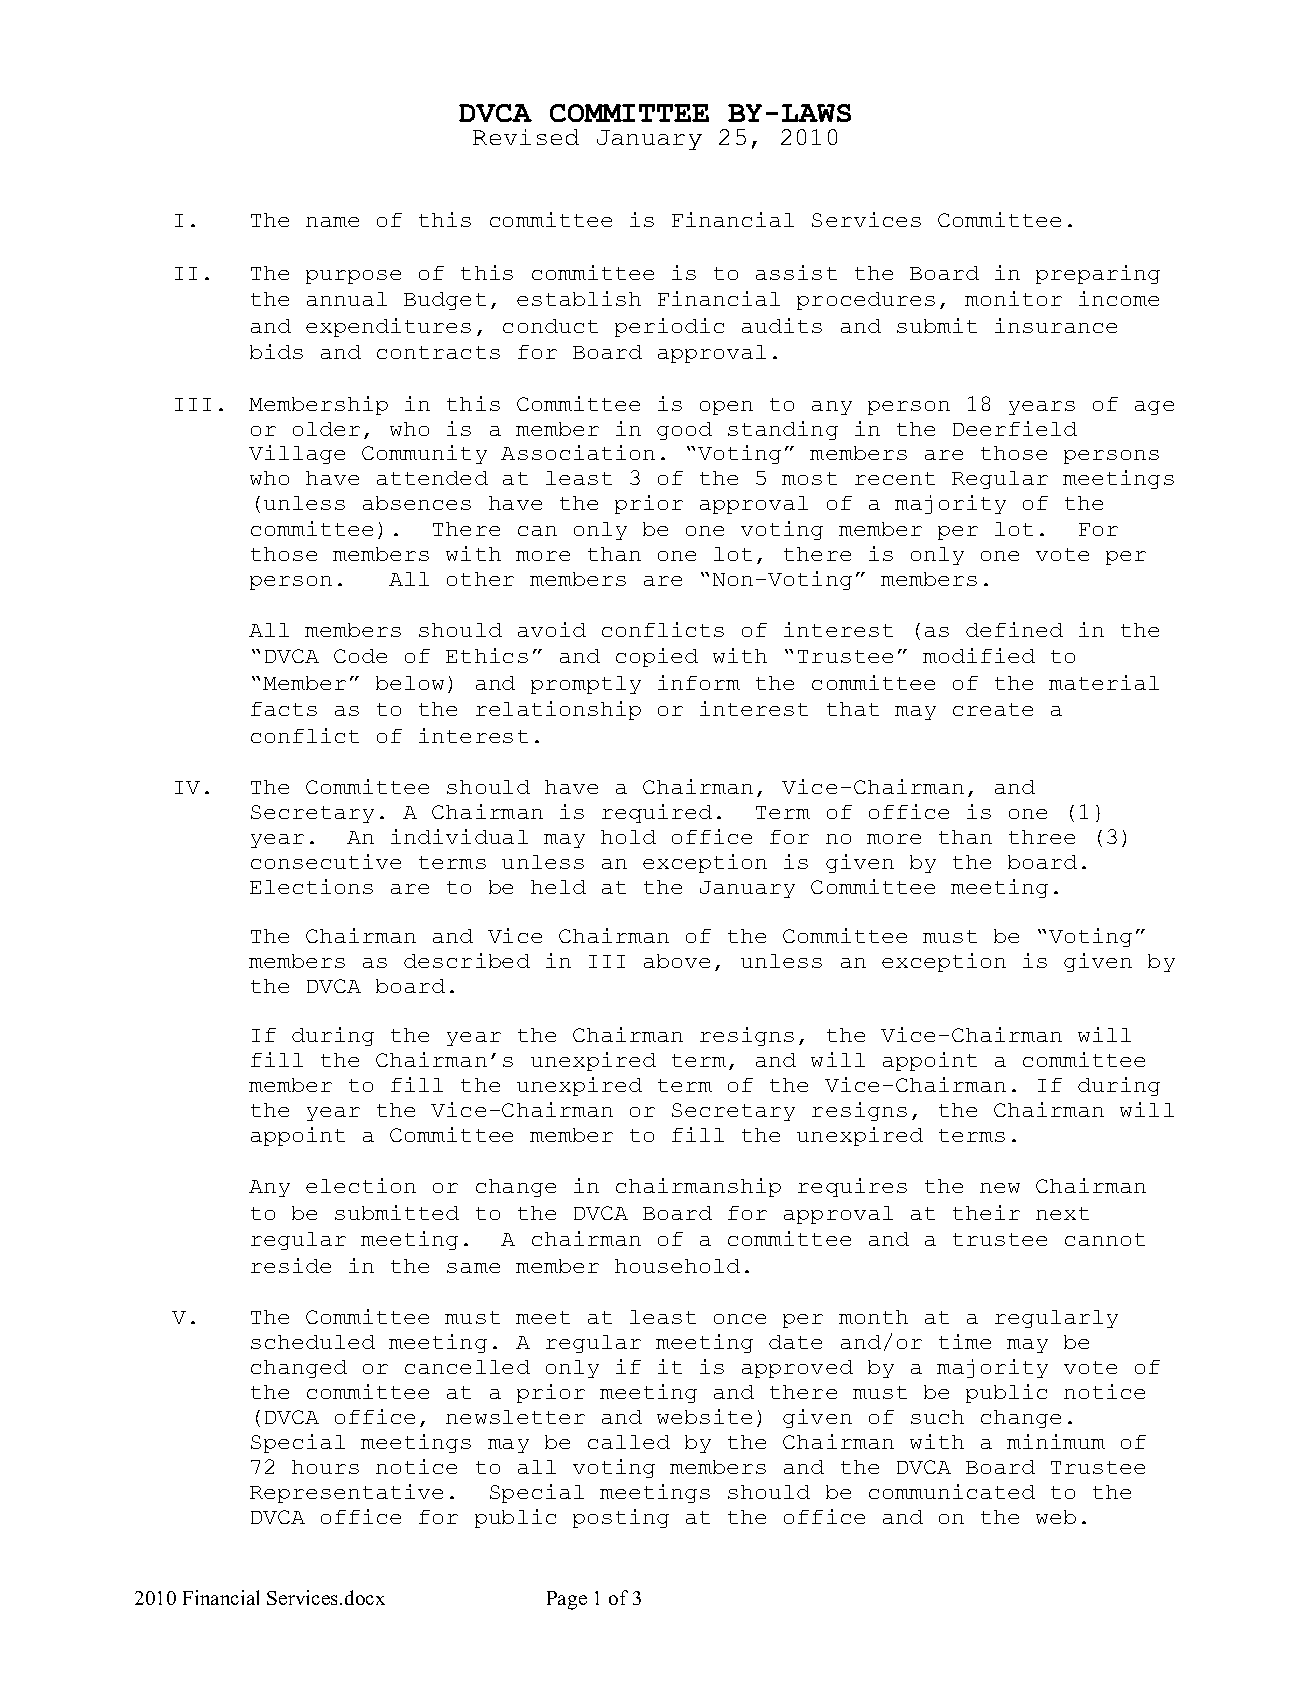 The image size is (1304, 1687). I want to click on assist, so click(796, 272).
